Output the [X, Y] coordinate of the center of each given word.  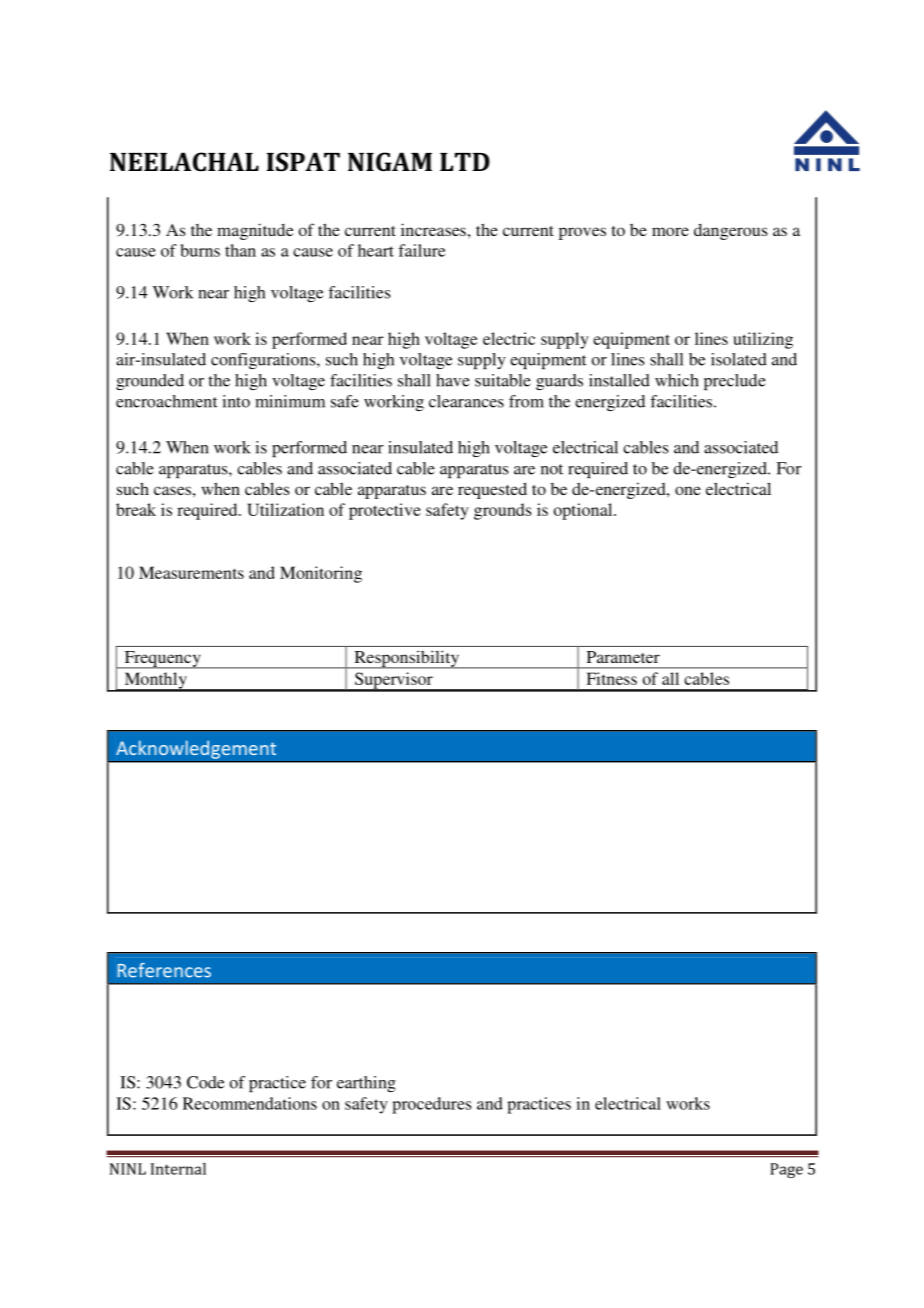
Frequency [162, 660]
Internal [178, 1169]
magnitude [255, 231]
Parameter [623, 657]
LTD [465, 162]
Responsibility [406, 659]
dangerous [731, 231]
